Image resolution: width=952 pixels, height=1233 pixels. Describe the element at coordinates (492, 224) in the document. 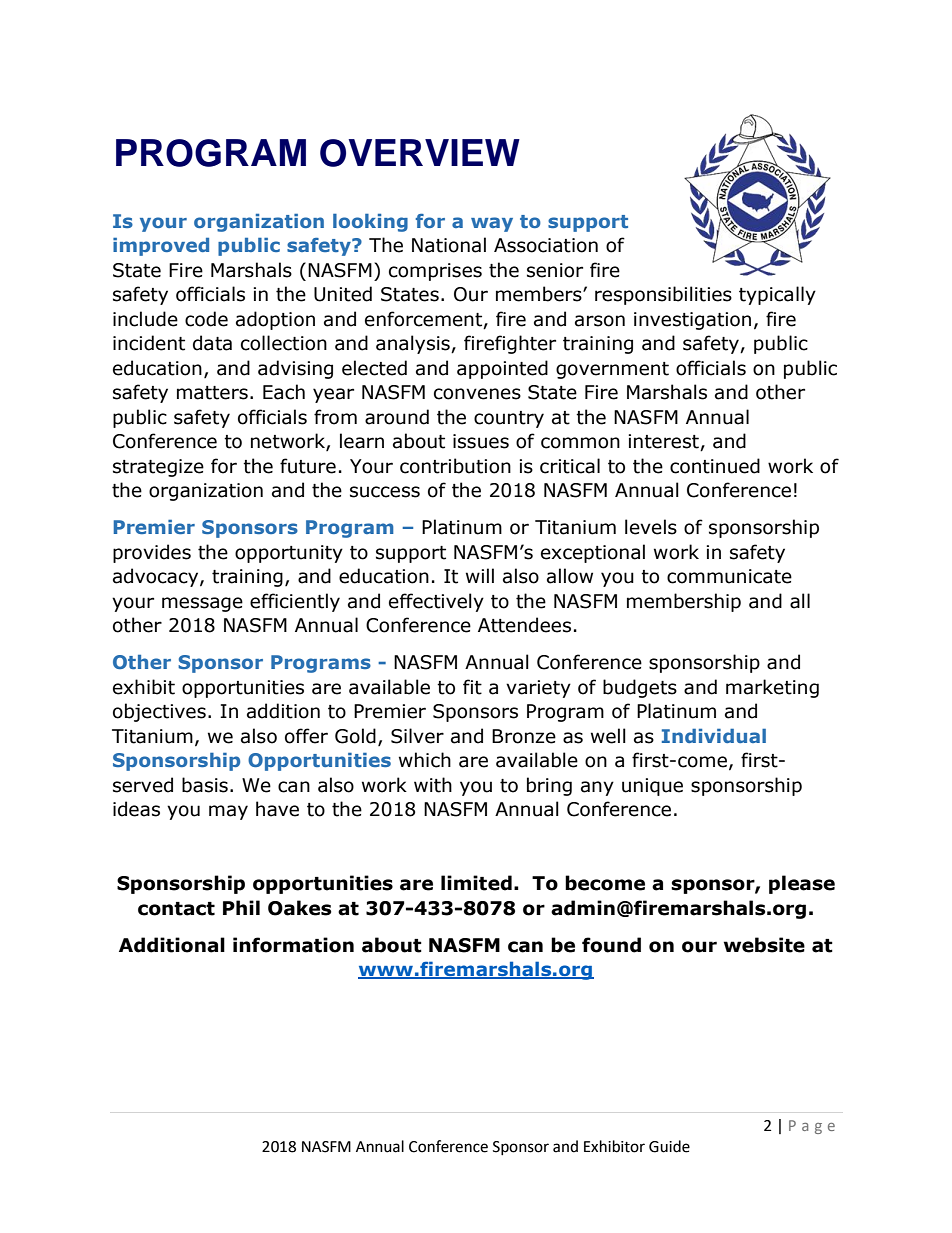

I see `way` at that location.
